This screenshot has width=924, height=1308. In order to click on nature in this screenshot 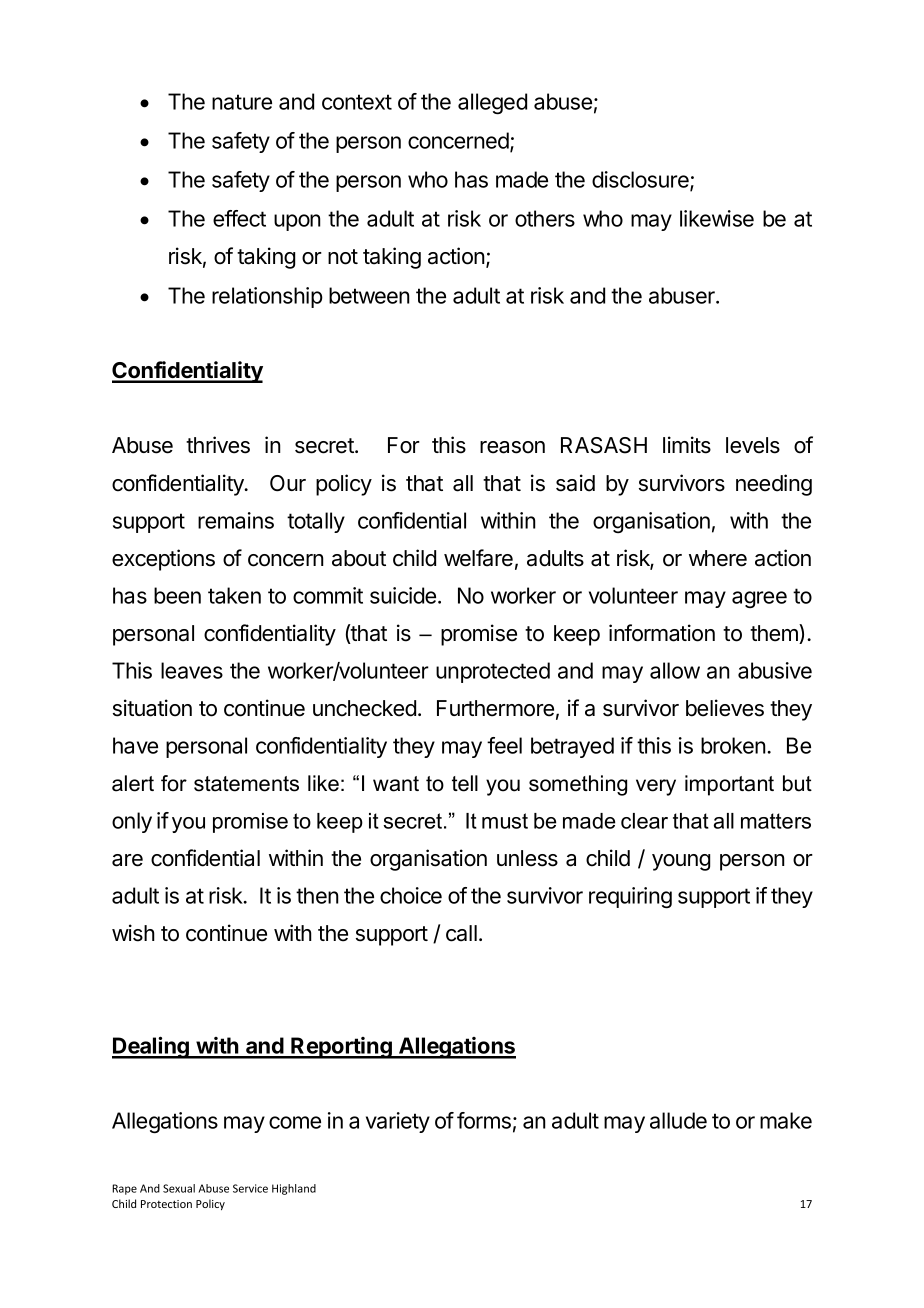, I will do `click(242, 102)`.
